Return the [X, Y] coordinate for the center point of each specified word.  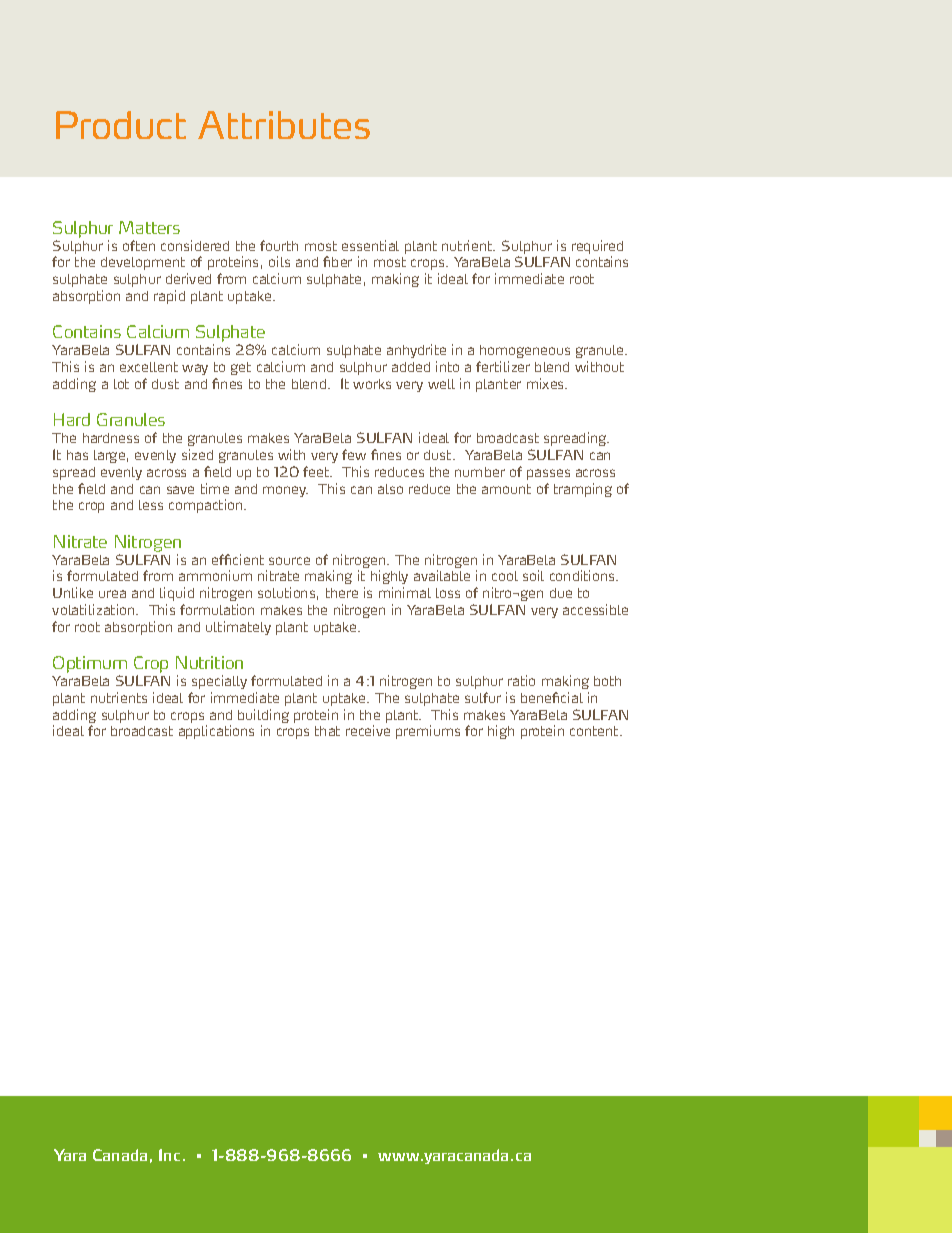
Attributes [284, 125]
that [327, 731]
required [597, 248]
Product [121, 125]
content [595, 731]
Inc [169, 1155]
